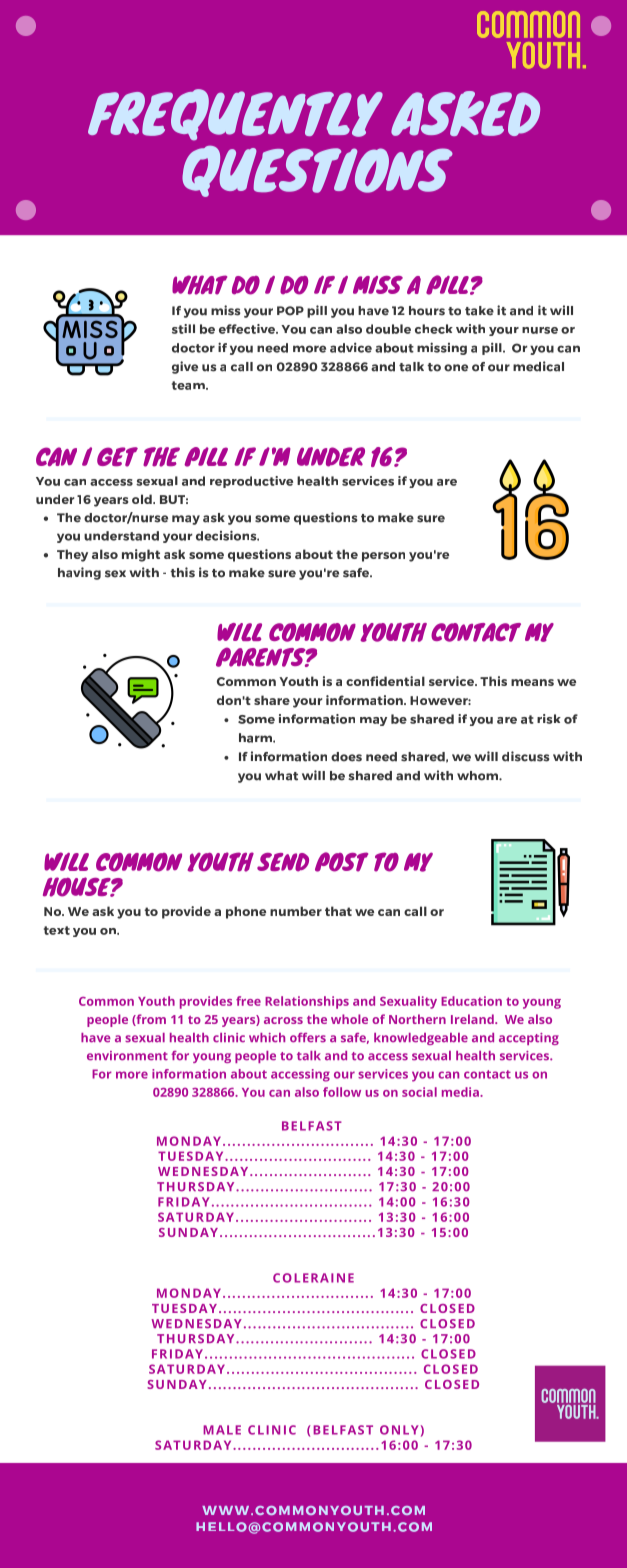 This image has height=1568, width=627. I want to click on ONLY, so click(399, 1430).
